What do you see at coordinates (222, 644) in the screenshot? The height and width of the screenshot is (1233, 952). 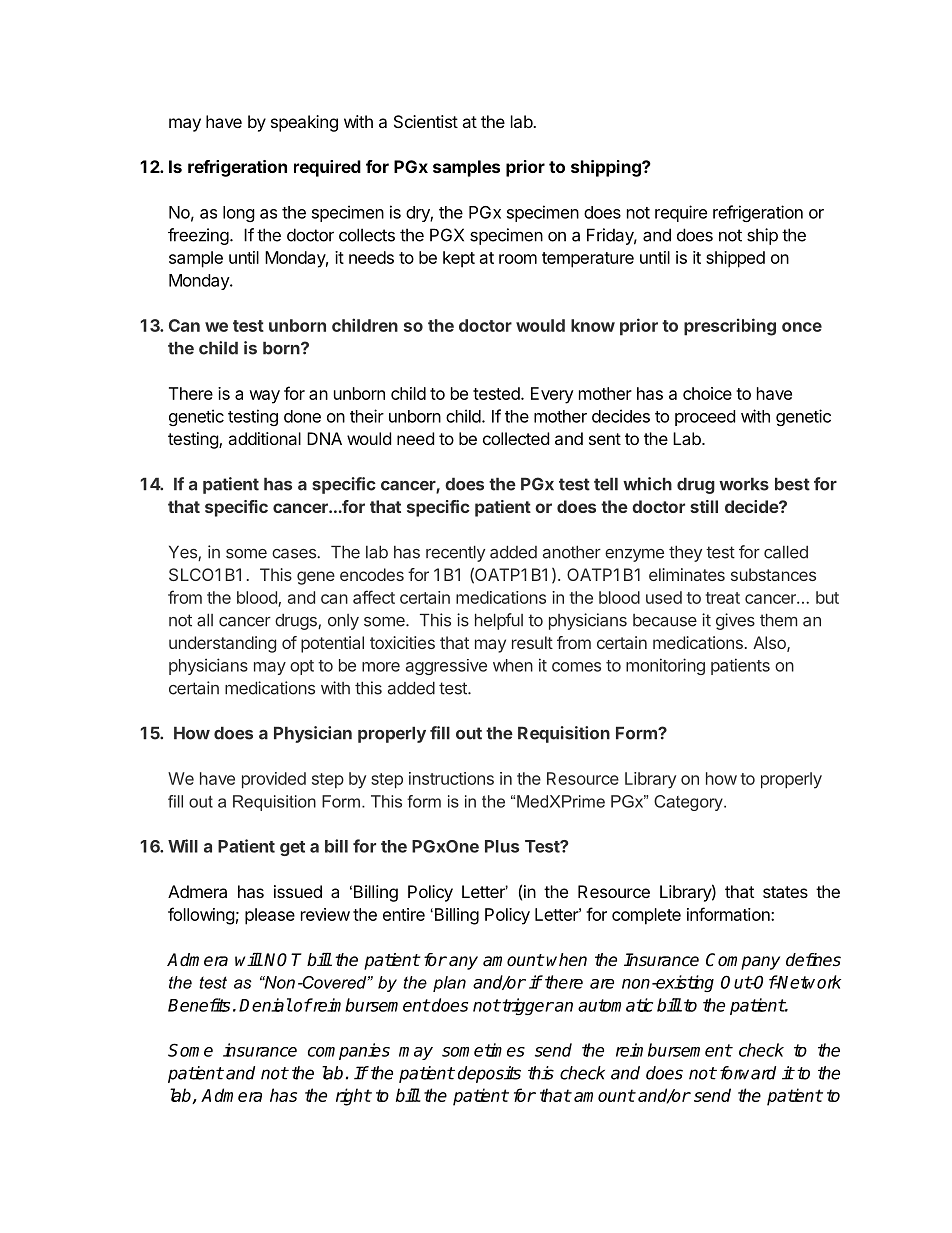 I see `understanding` at bounding box center [222, 644].
